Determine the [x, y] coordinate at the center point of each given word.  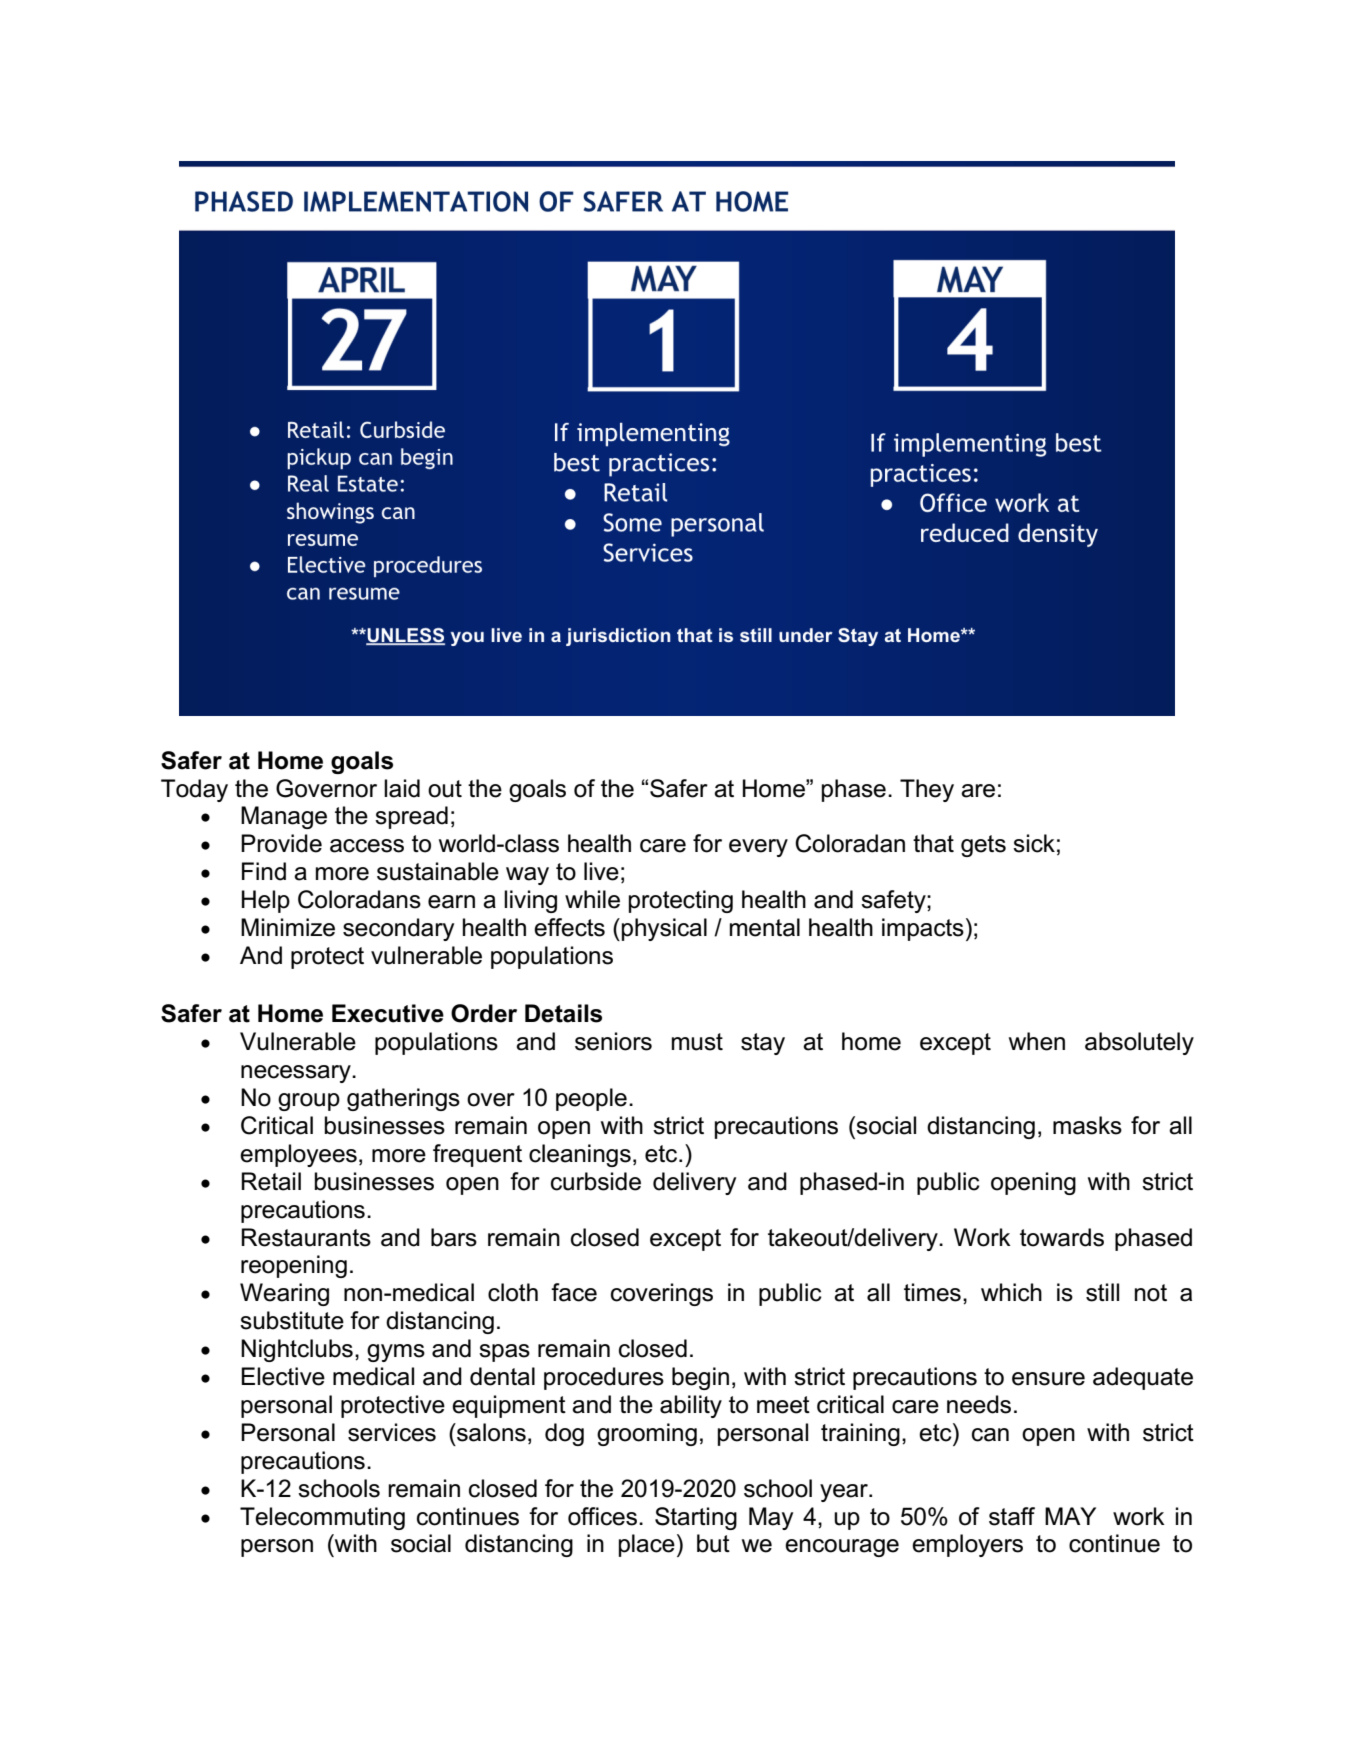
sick [1034, 843]
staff [1012, 1516]
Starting [696, 1518]
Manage [284, 817]
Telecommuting [322, 1518]
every [758, 848]
